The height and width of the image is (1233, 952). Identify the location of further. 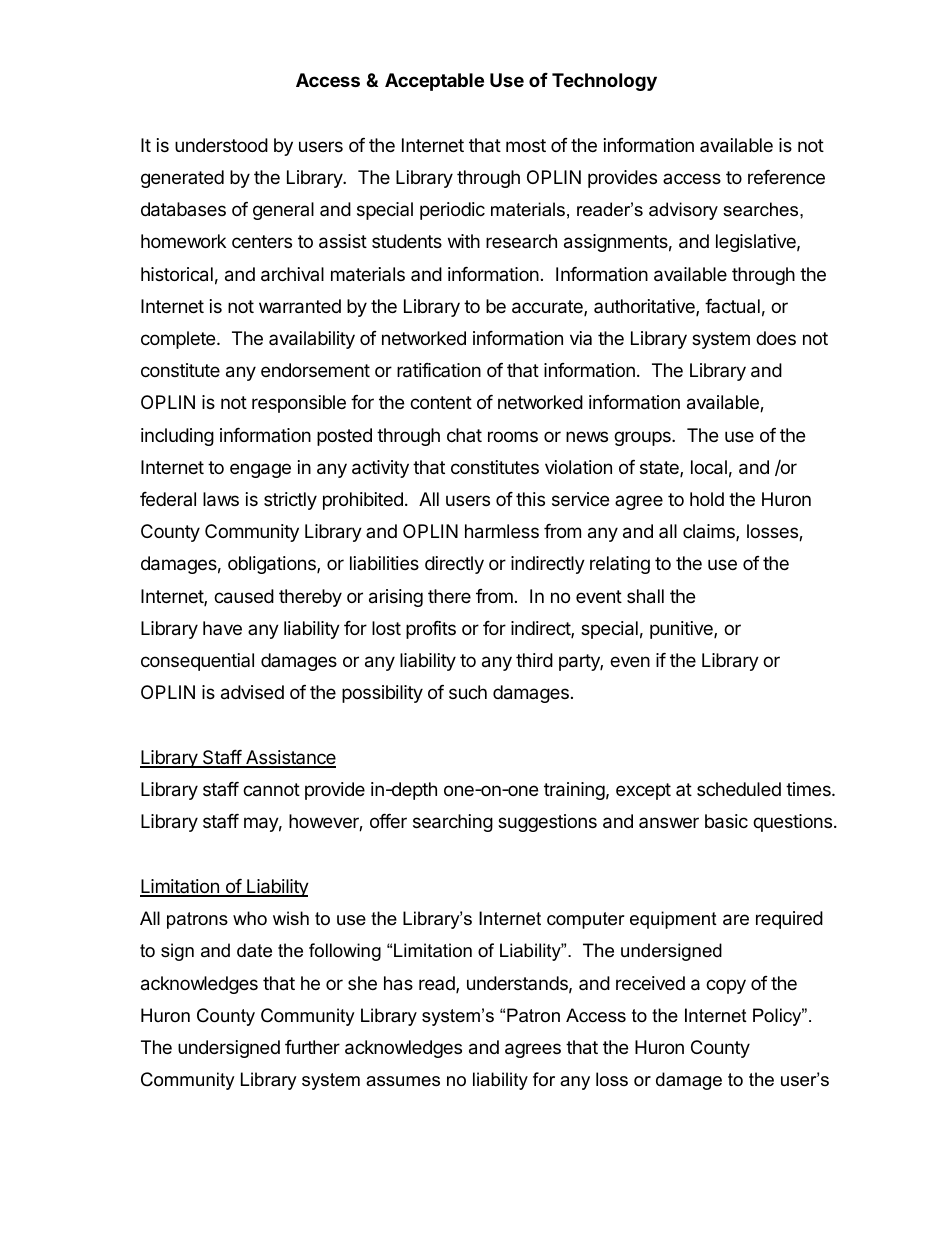
(312, 1047).
